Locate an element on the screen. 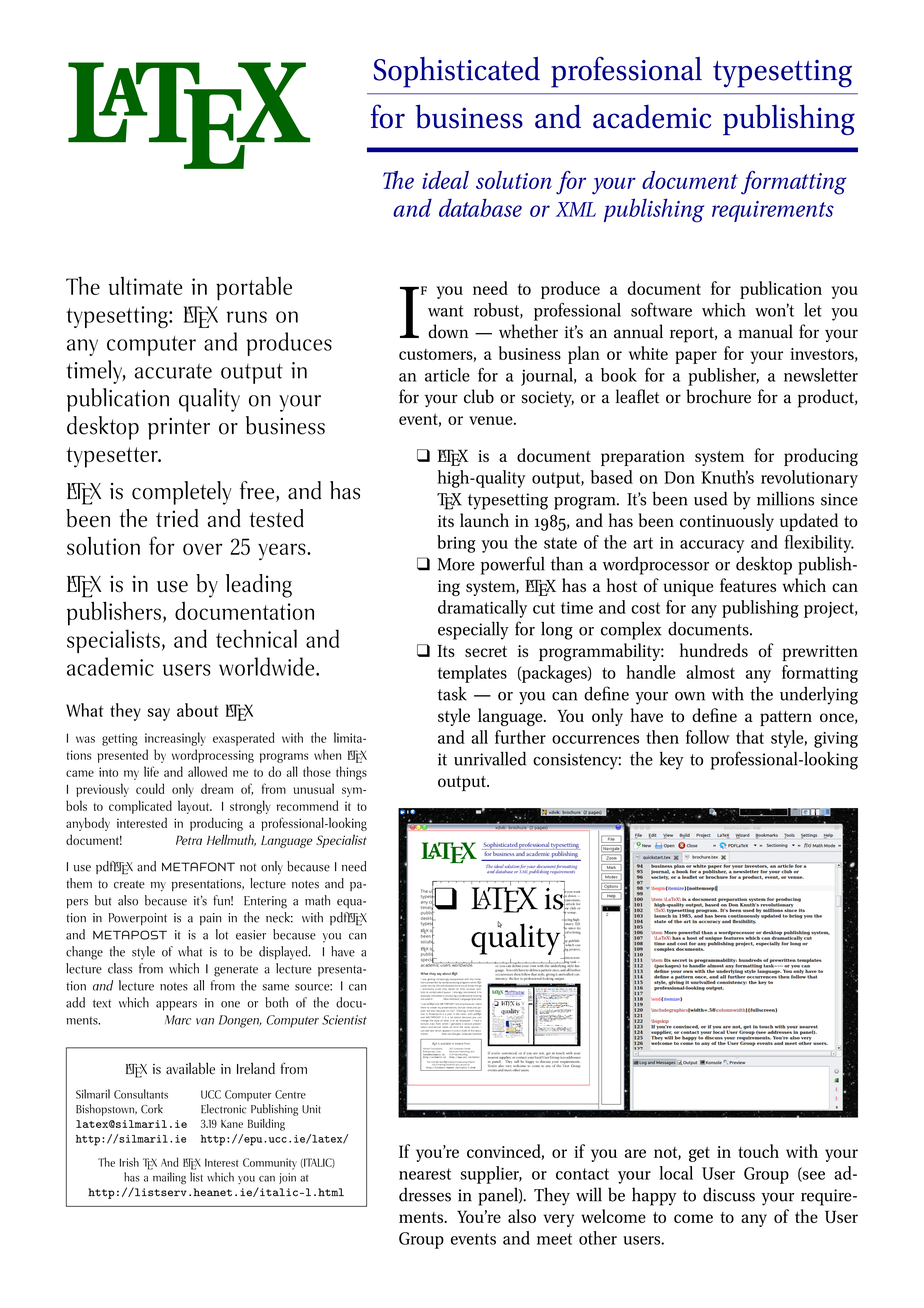 Image resolution: width=924 pixels, height=1308 pixels. templates is located at coordinates (472, 674).
